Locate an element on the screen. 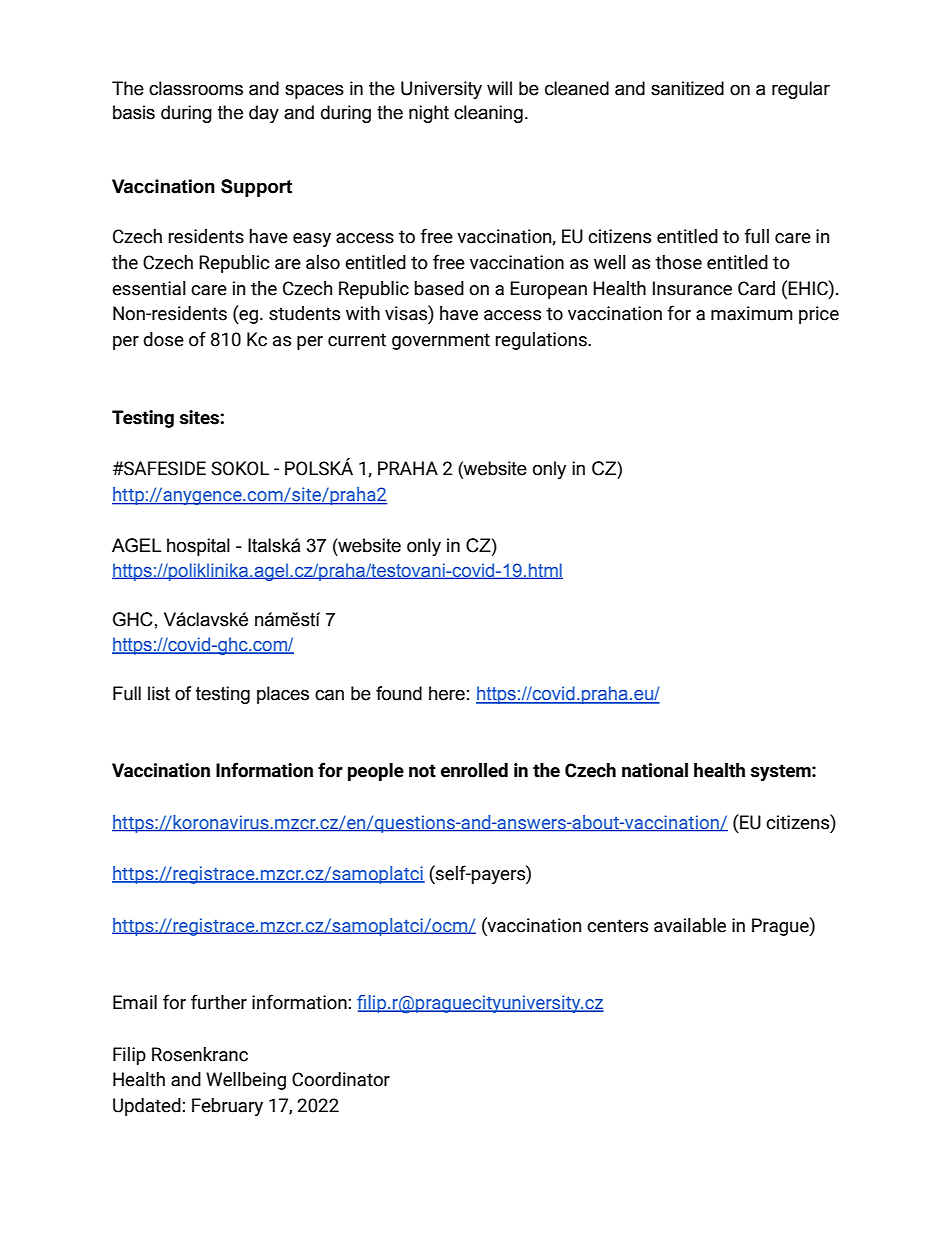  maximum is located at coordinates (752, 313).
